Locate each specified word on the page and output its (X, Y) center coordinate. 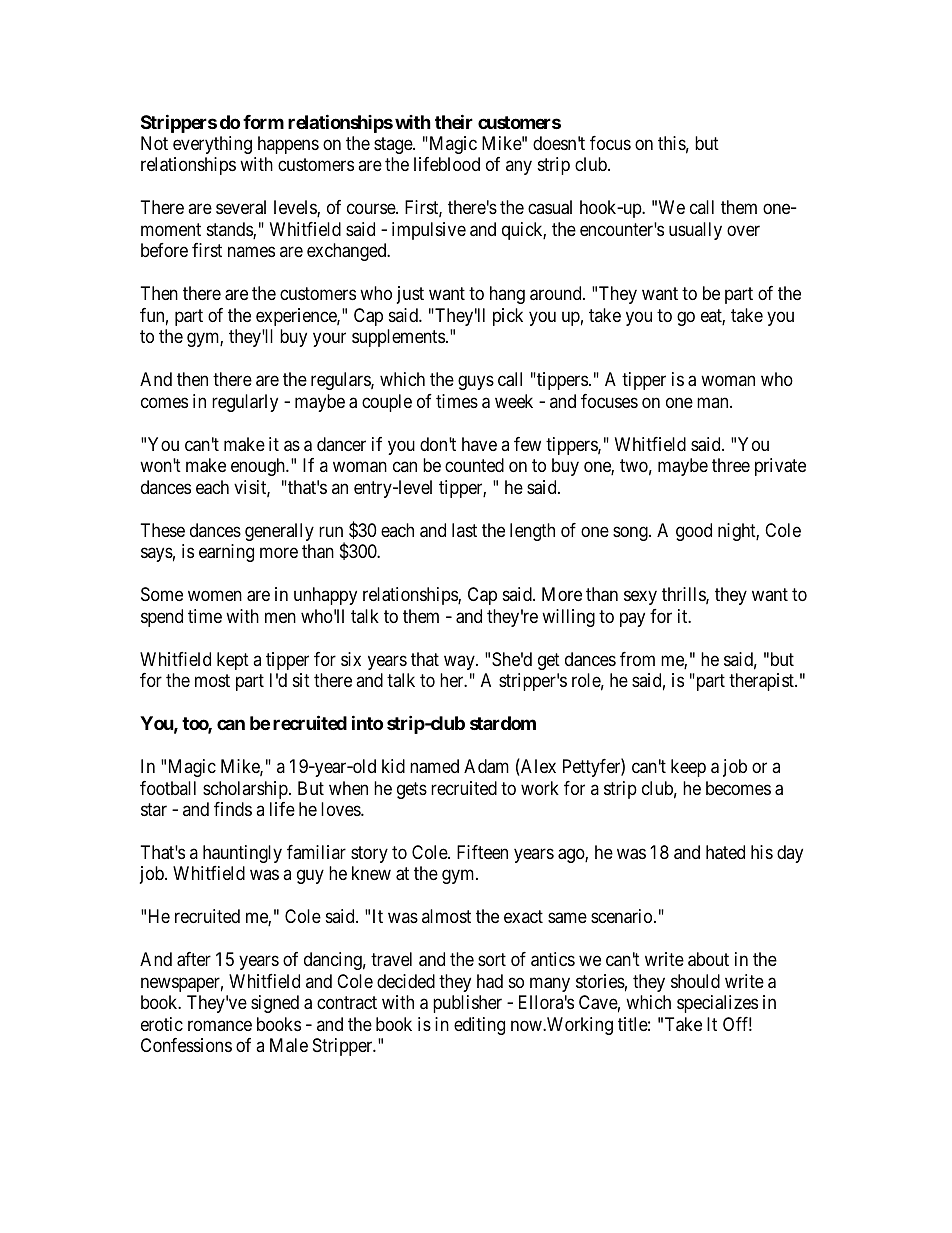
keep (688, 768)
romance (220, 1025)
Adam (486, 766)
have (479, 444)
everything (212, 145)
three (731, 465)
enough (259, 467)
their (454, 121)
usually (695, 231)
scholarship (246, 790)
